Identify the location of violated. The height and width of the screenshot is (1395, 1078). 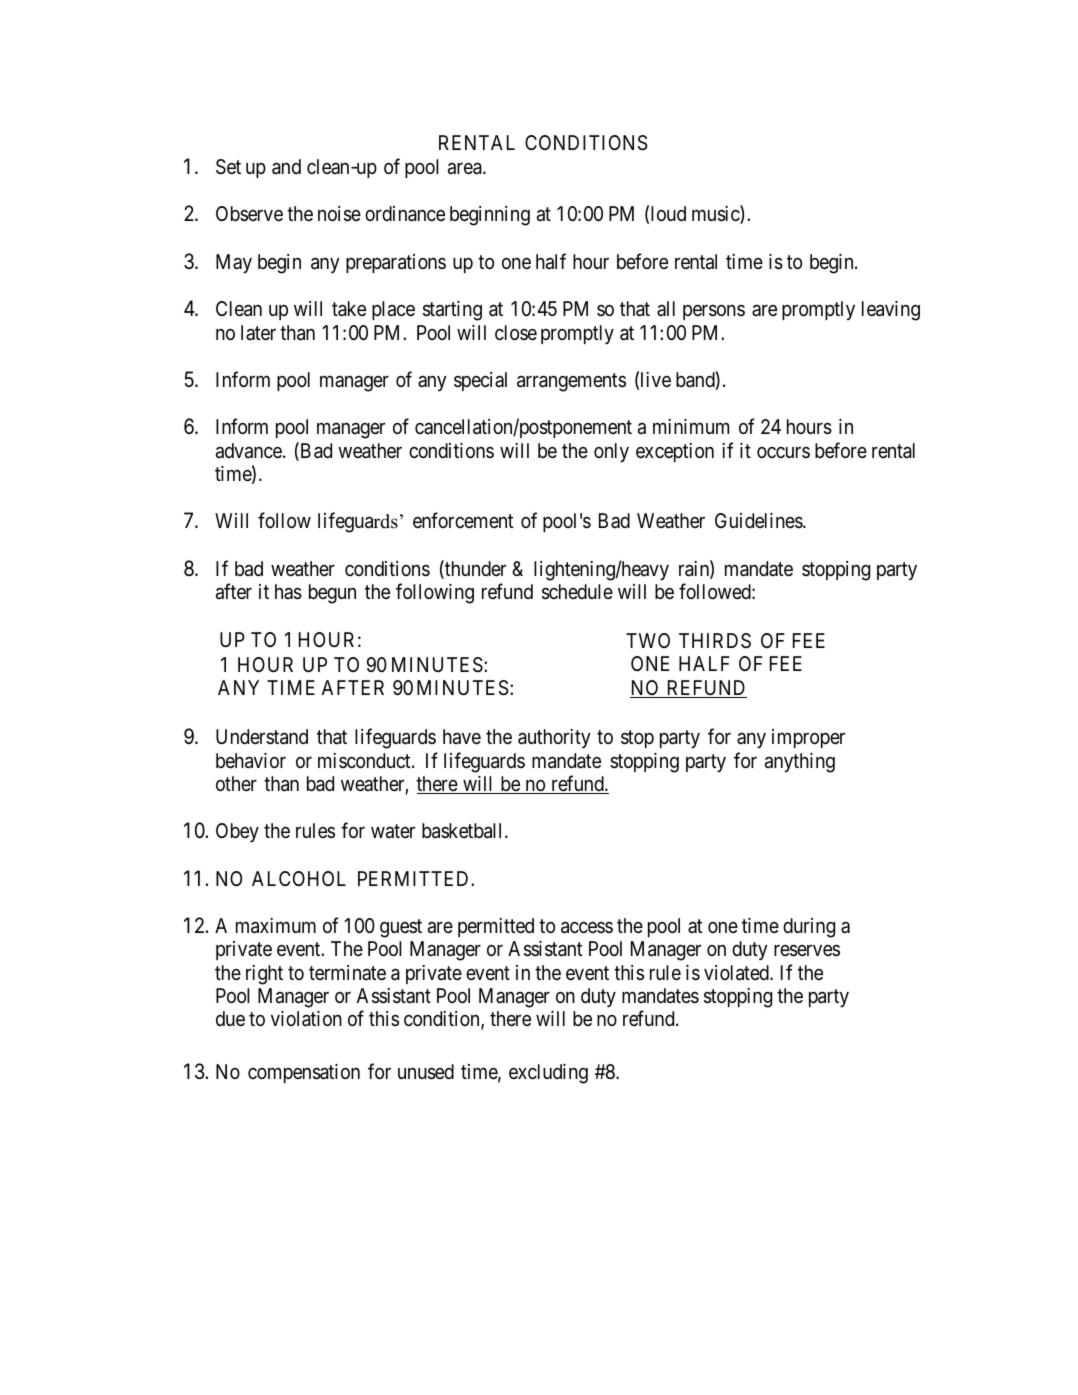
(737, 973).
